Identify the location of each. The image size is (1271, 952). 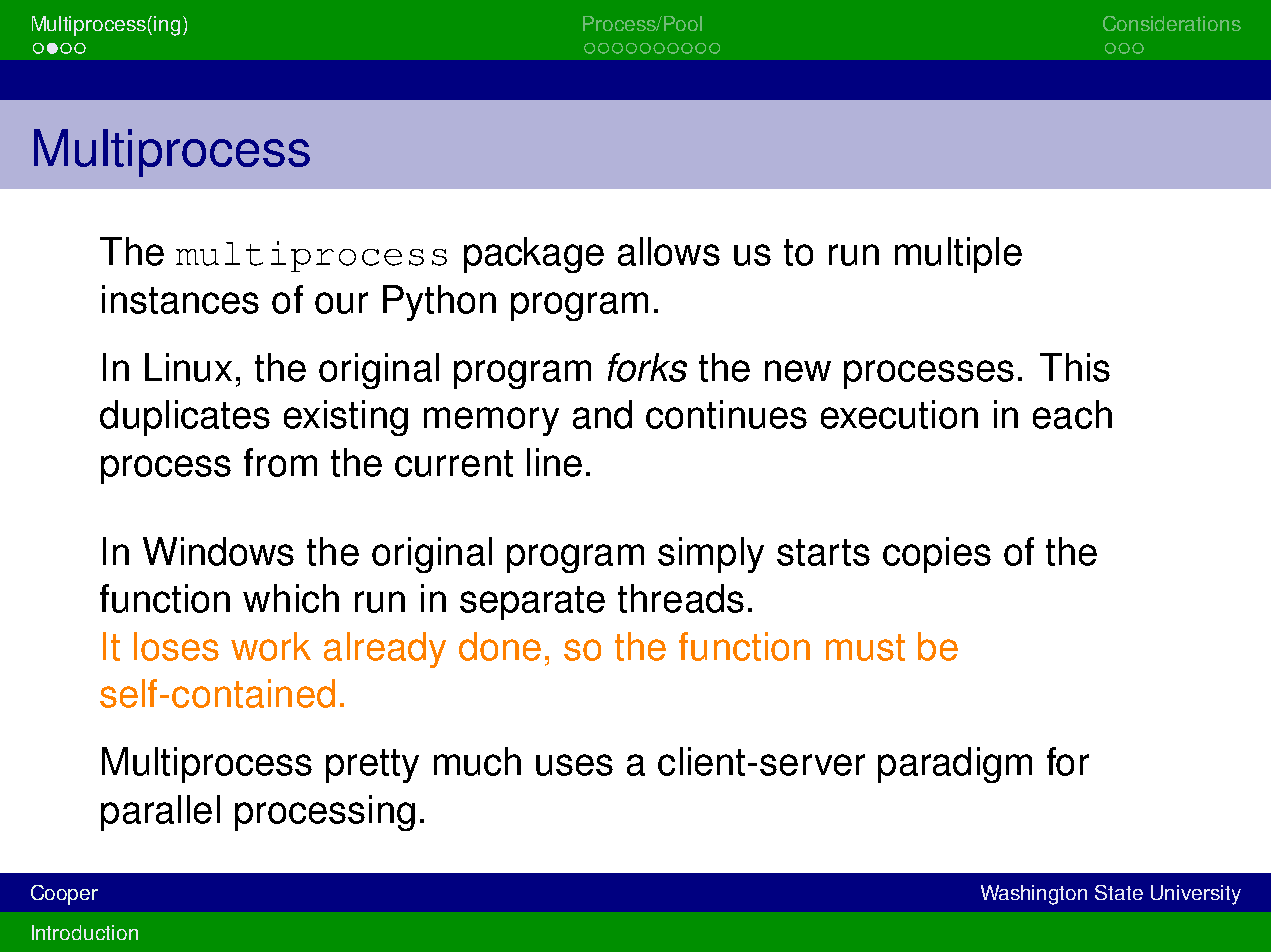
(1072, 414).
